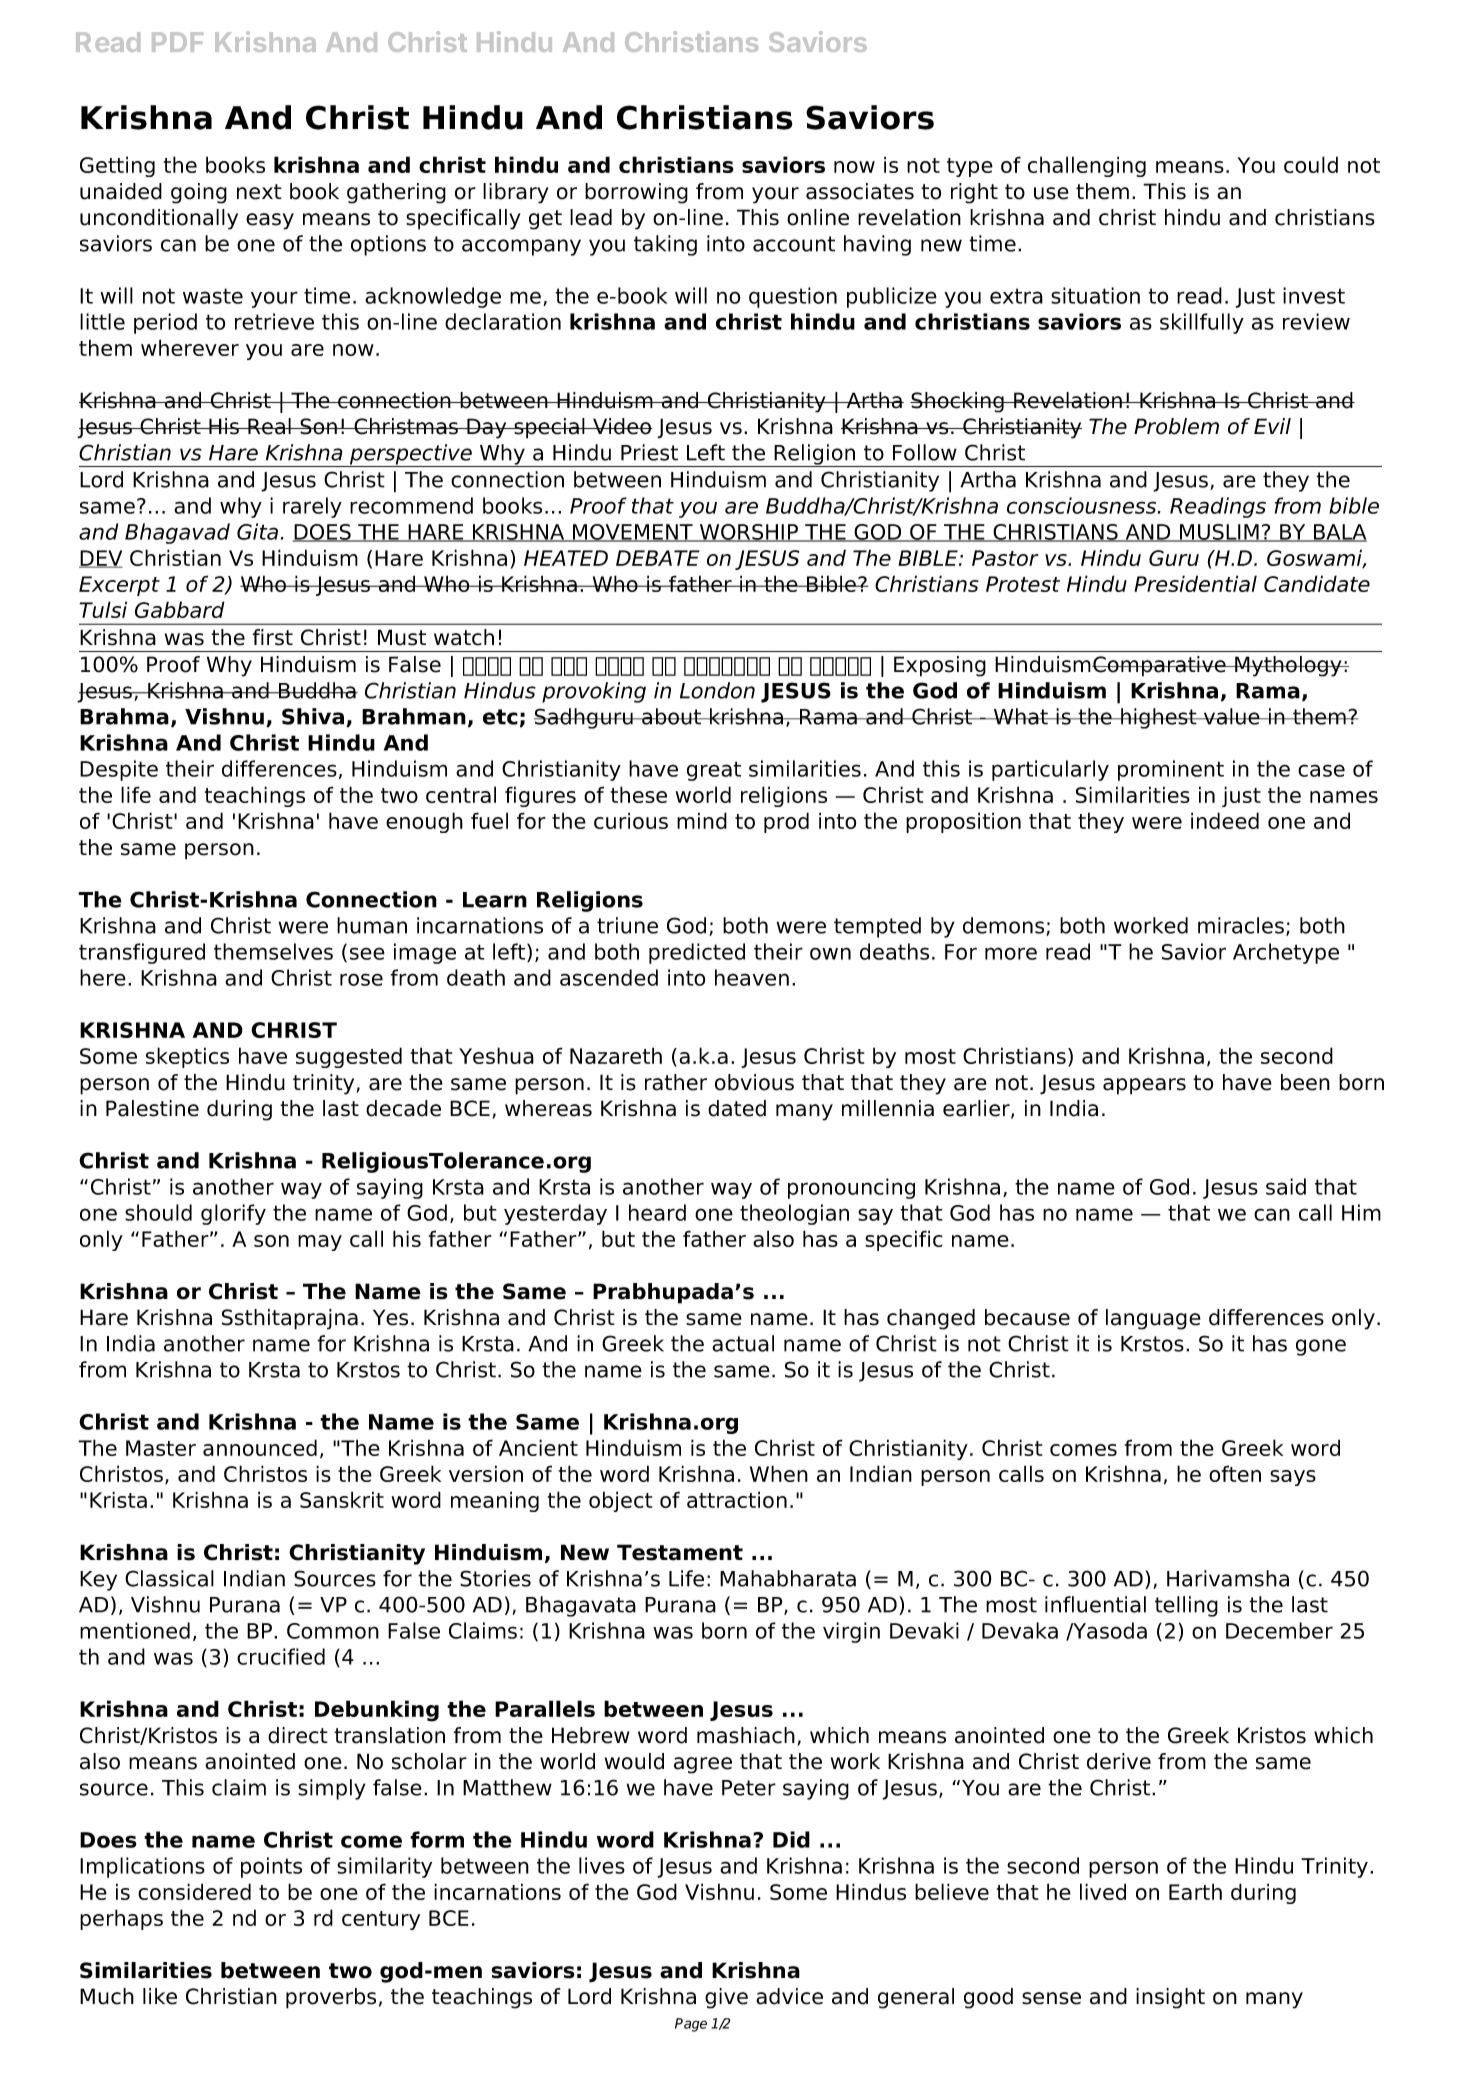  Describe the element at coordinates (187, 1057) in the screenshot. I see `skeptics` at that location.
